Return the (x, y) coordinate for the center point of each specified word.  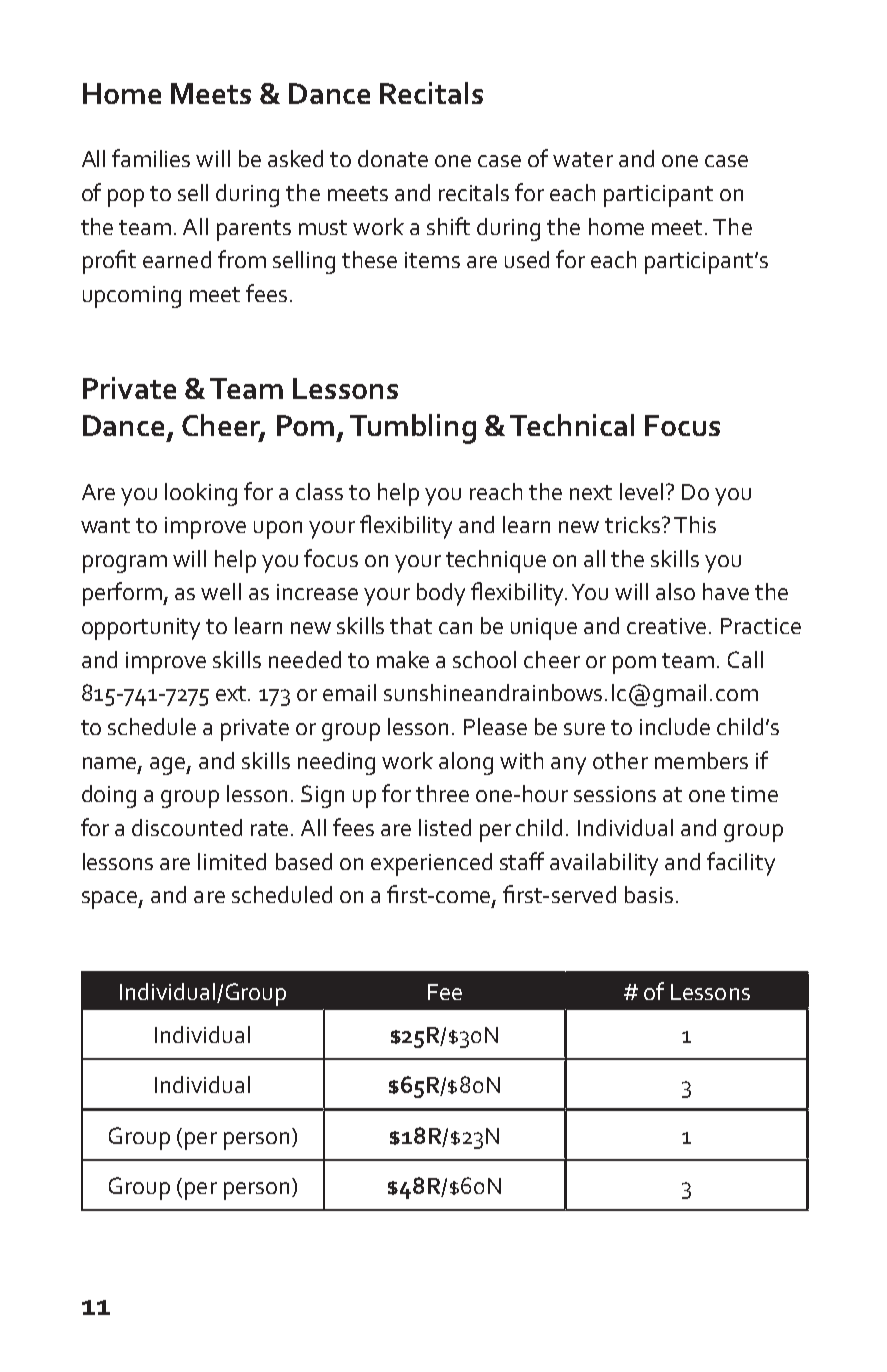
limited (232, 861)
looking (201, 494)
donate (393, 158)
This (695, 524)
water (583, 159)
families (151, 158)
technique (496, 561)
